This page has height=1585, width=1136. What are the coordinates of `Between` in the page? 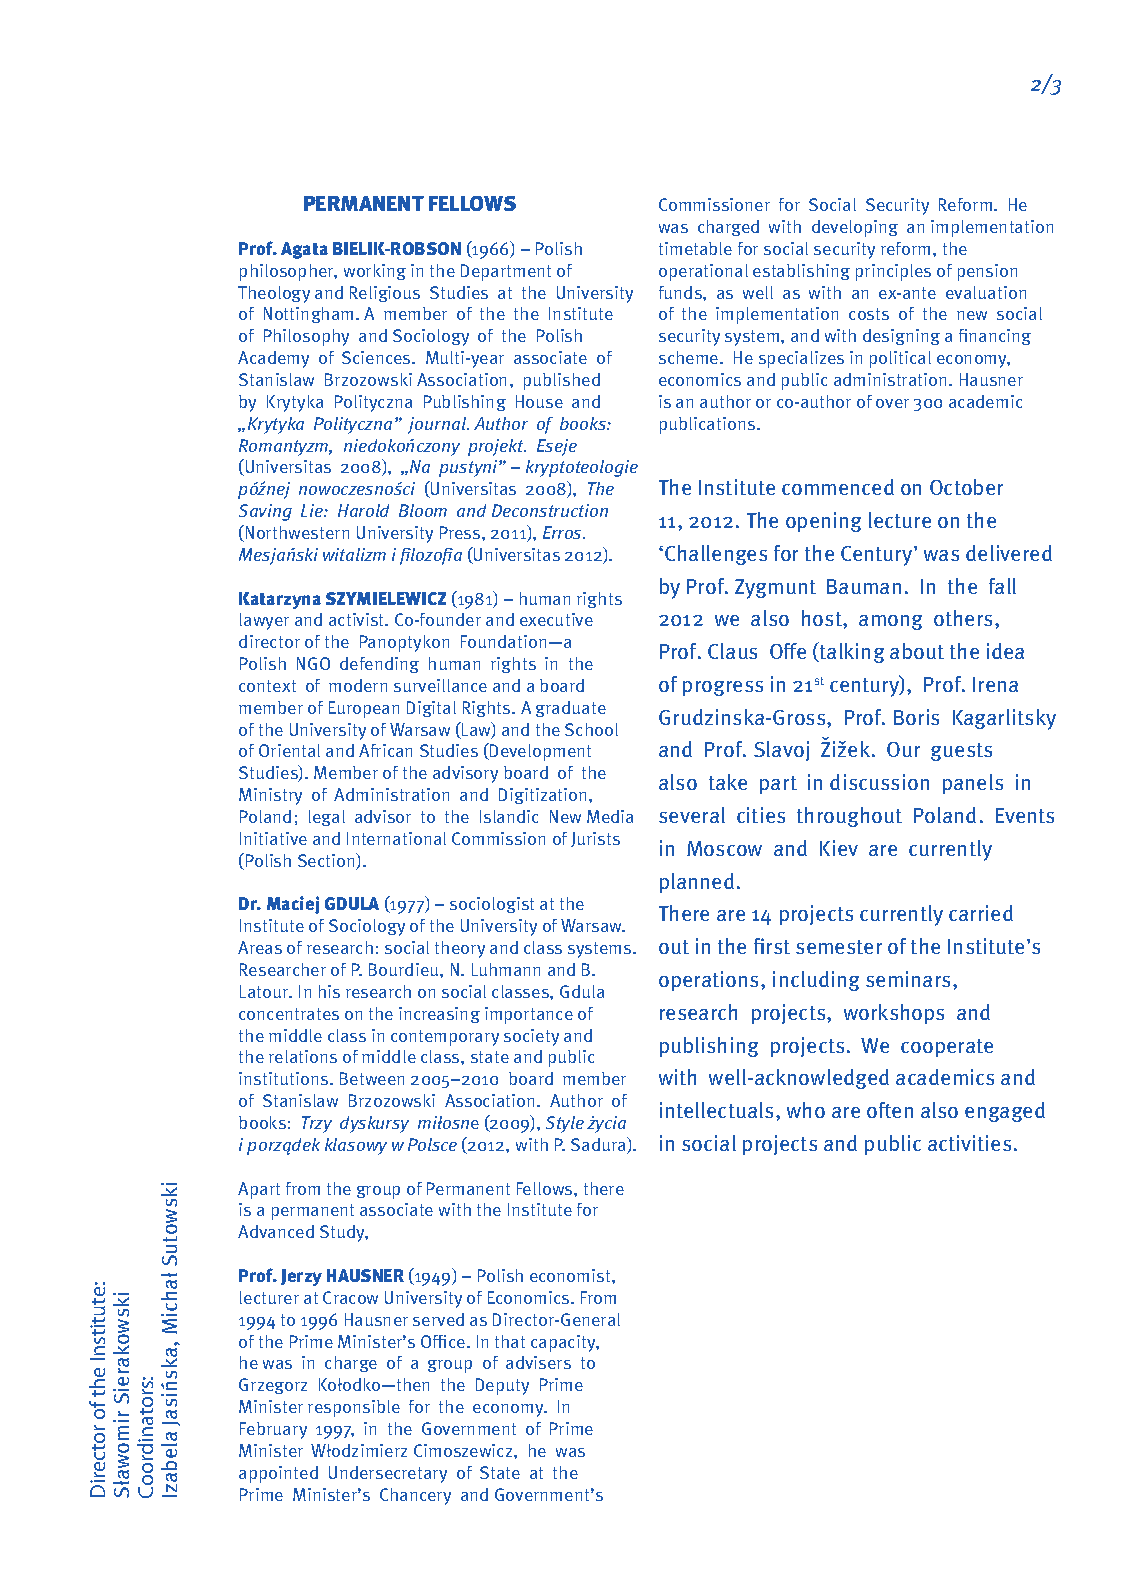 It's located at (372, 1078).
